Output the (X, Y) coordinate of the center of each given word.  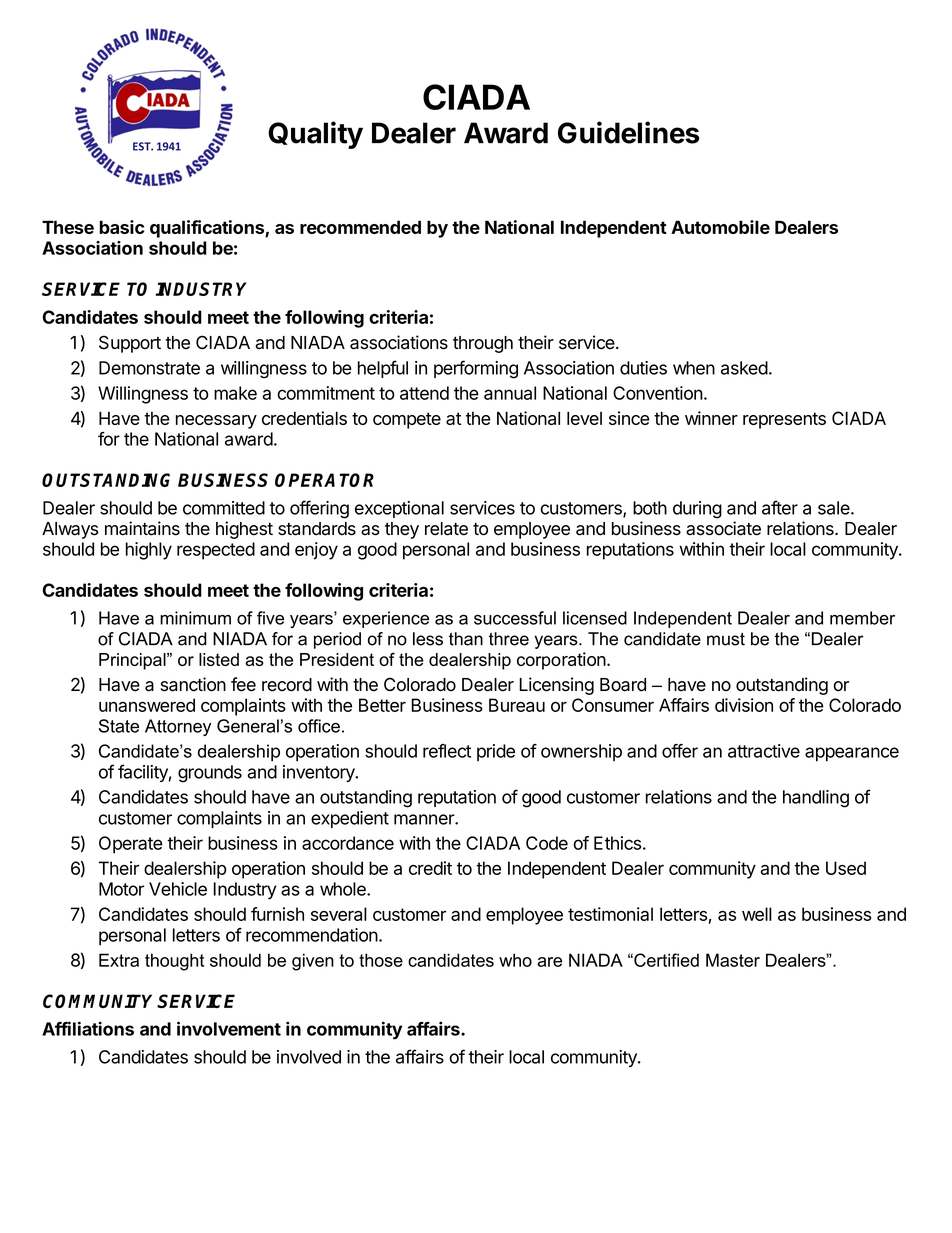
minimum (195, 618)
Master (733, 960)
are (549, 962)
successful (515, 618)
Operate (131, 845)
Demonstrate (149, 368)
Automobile (720, 227)
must (726, 639)
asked (744, 368)
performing (476, 369)
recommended (360, 227)
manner (425, 819)
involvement (229, 1028)
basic (122, 227)
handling (816, 799)
